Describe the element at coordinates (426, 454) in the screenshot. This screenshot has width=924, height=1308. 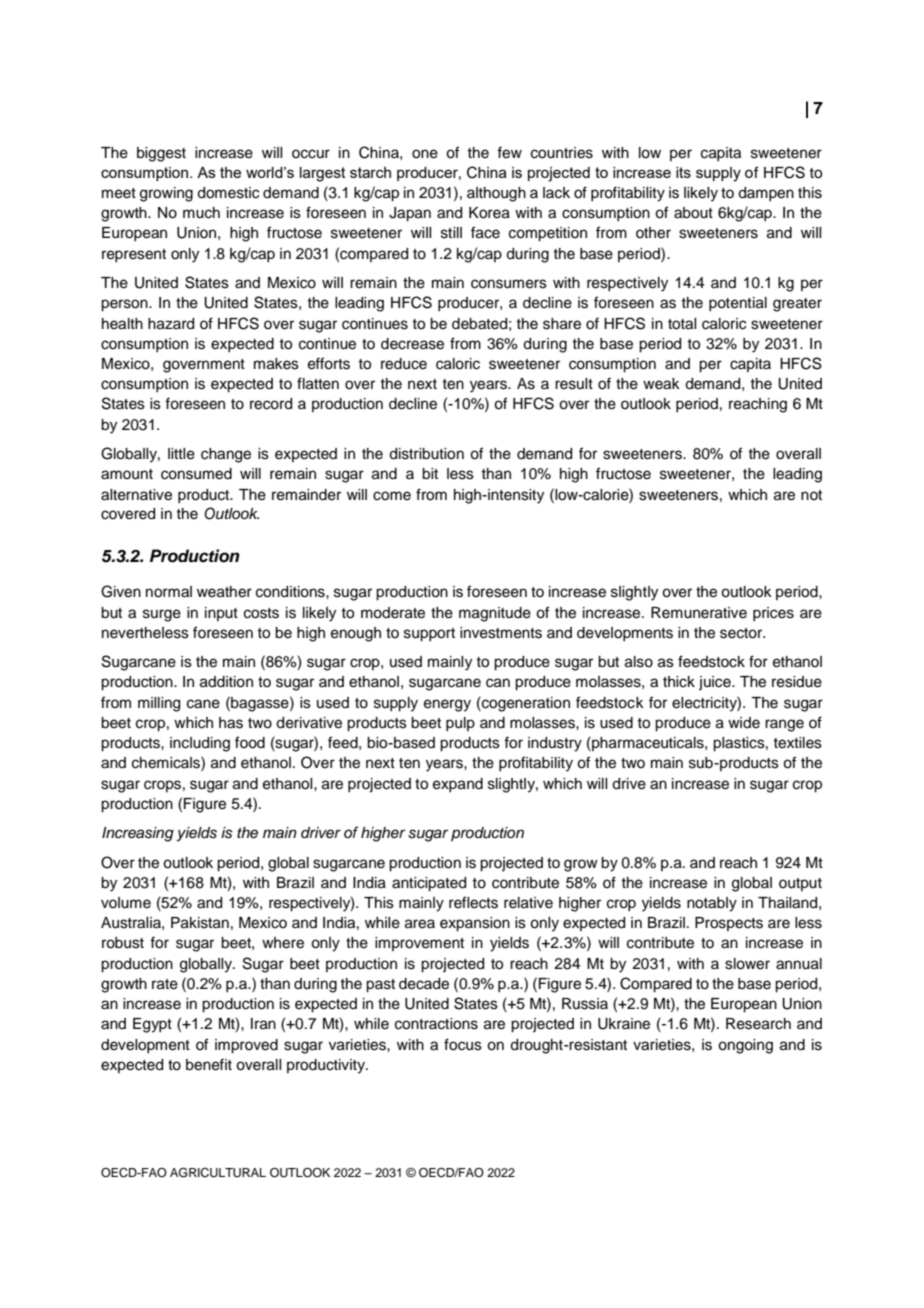
I see `distribution` at that location.
